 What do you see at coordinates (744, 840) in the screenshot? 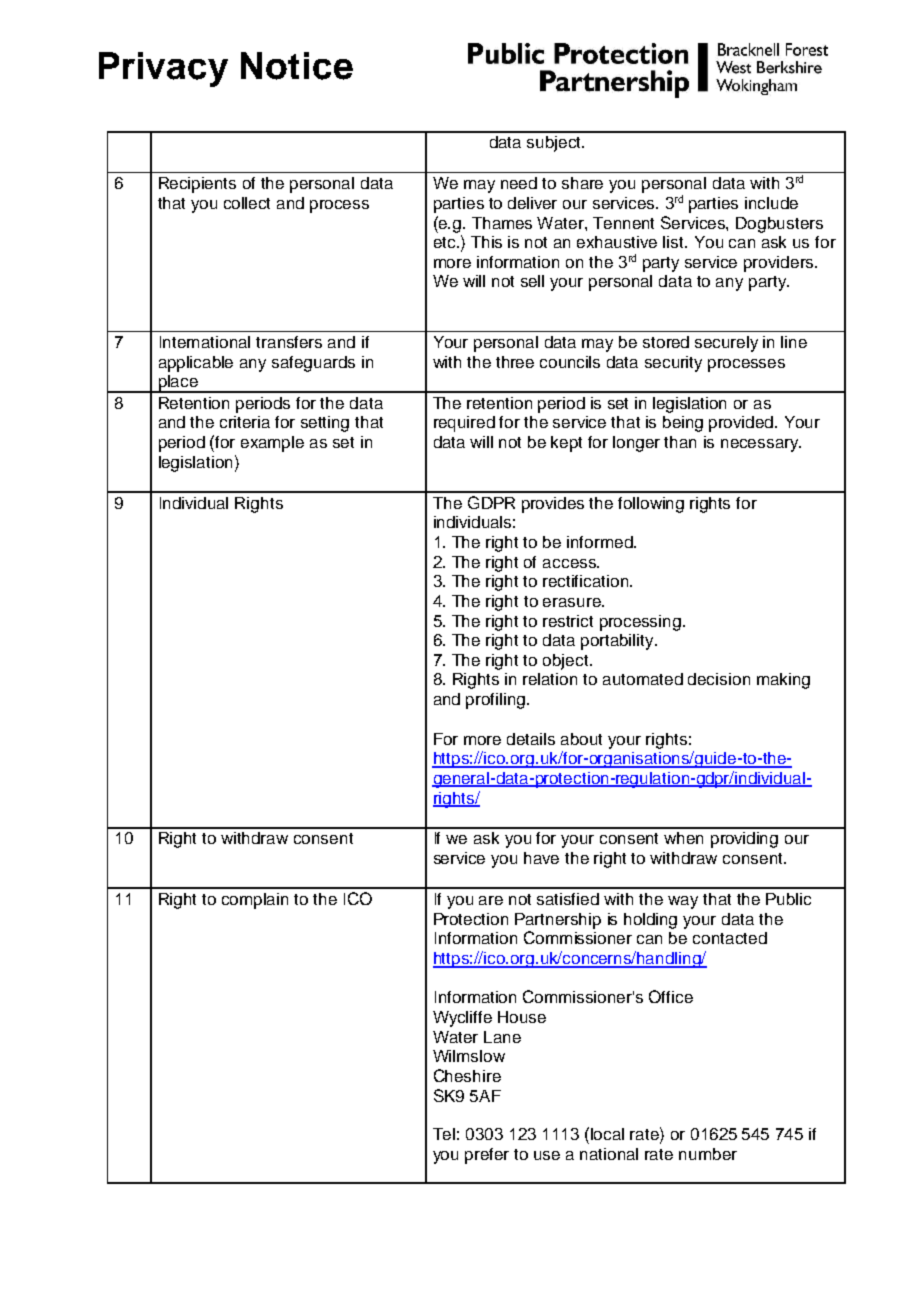
I see `providing` at bounding box center [744, 840].
